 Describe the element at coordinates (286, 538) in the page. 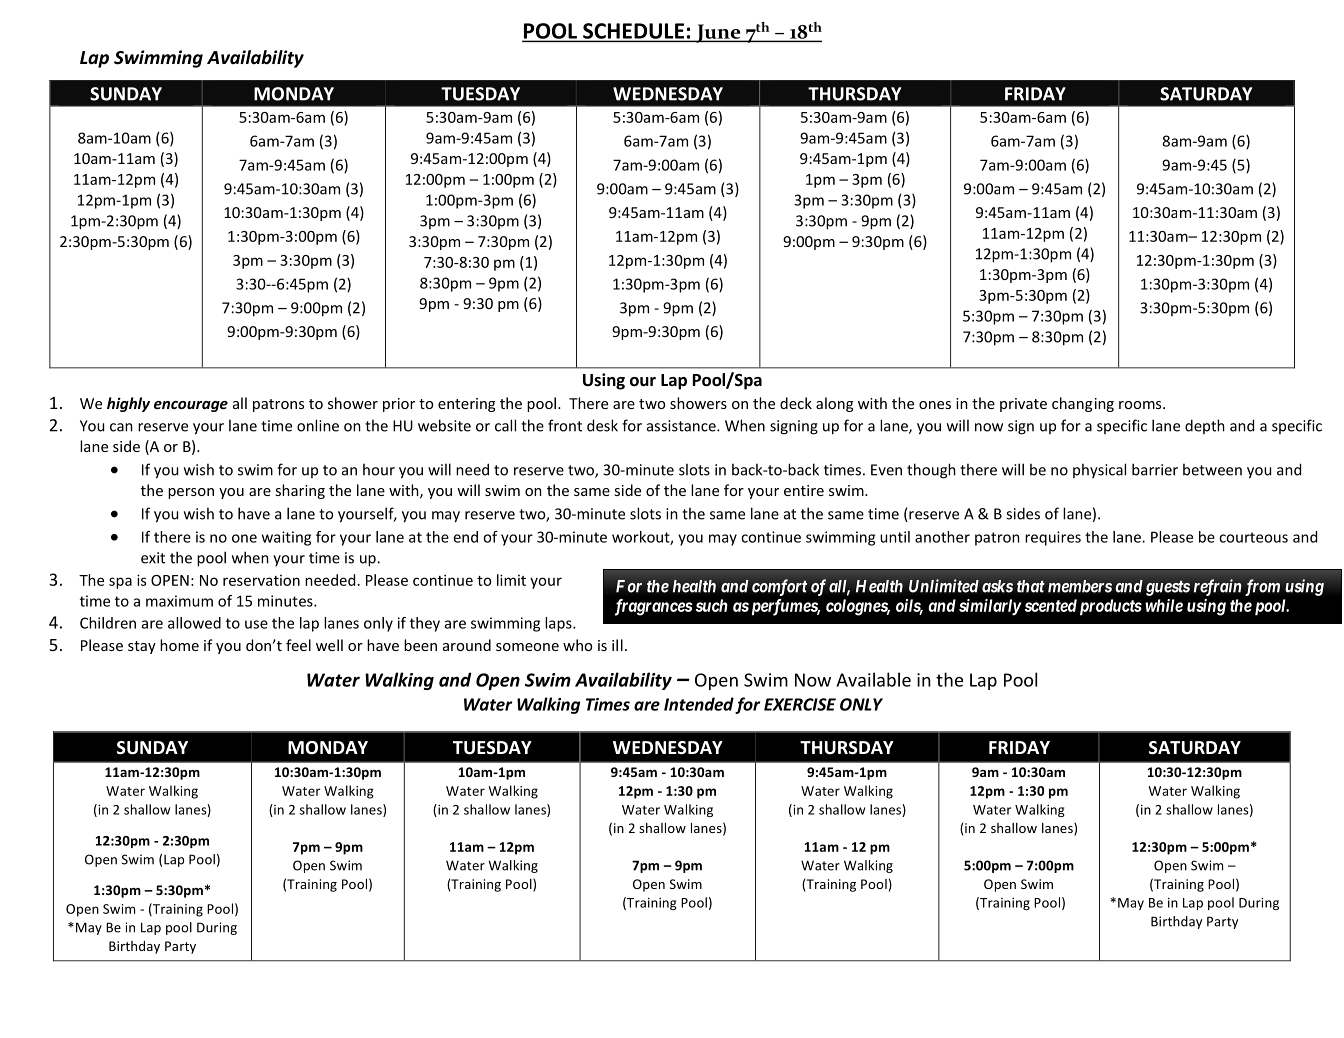

I see `waiting` at that location.
